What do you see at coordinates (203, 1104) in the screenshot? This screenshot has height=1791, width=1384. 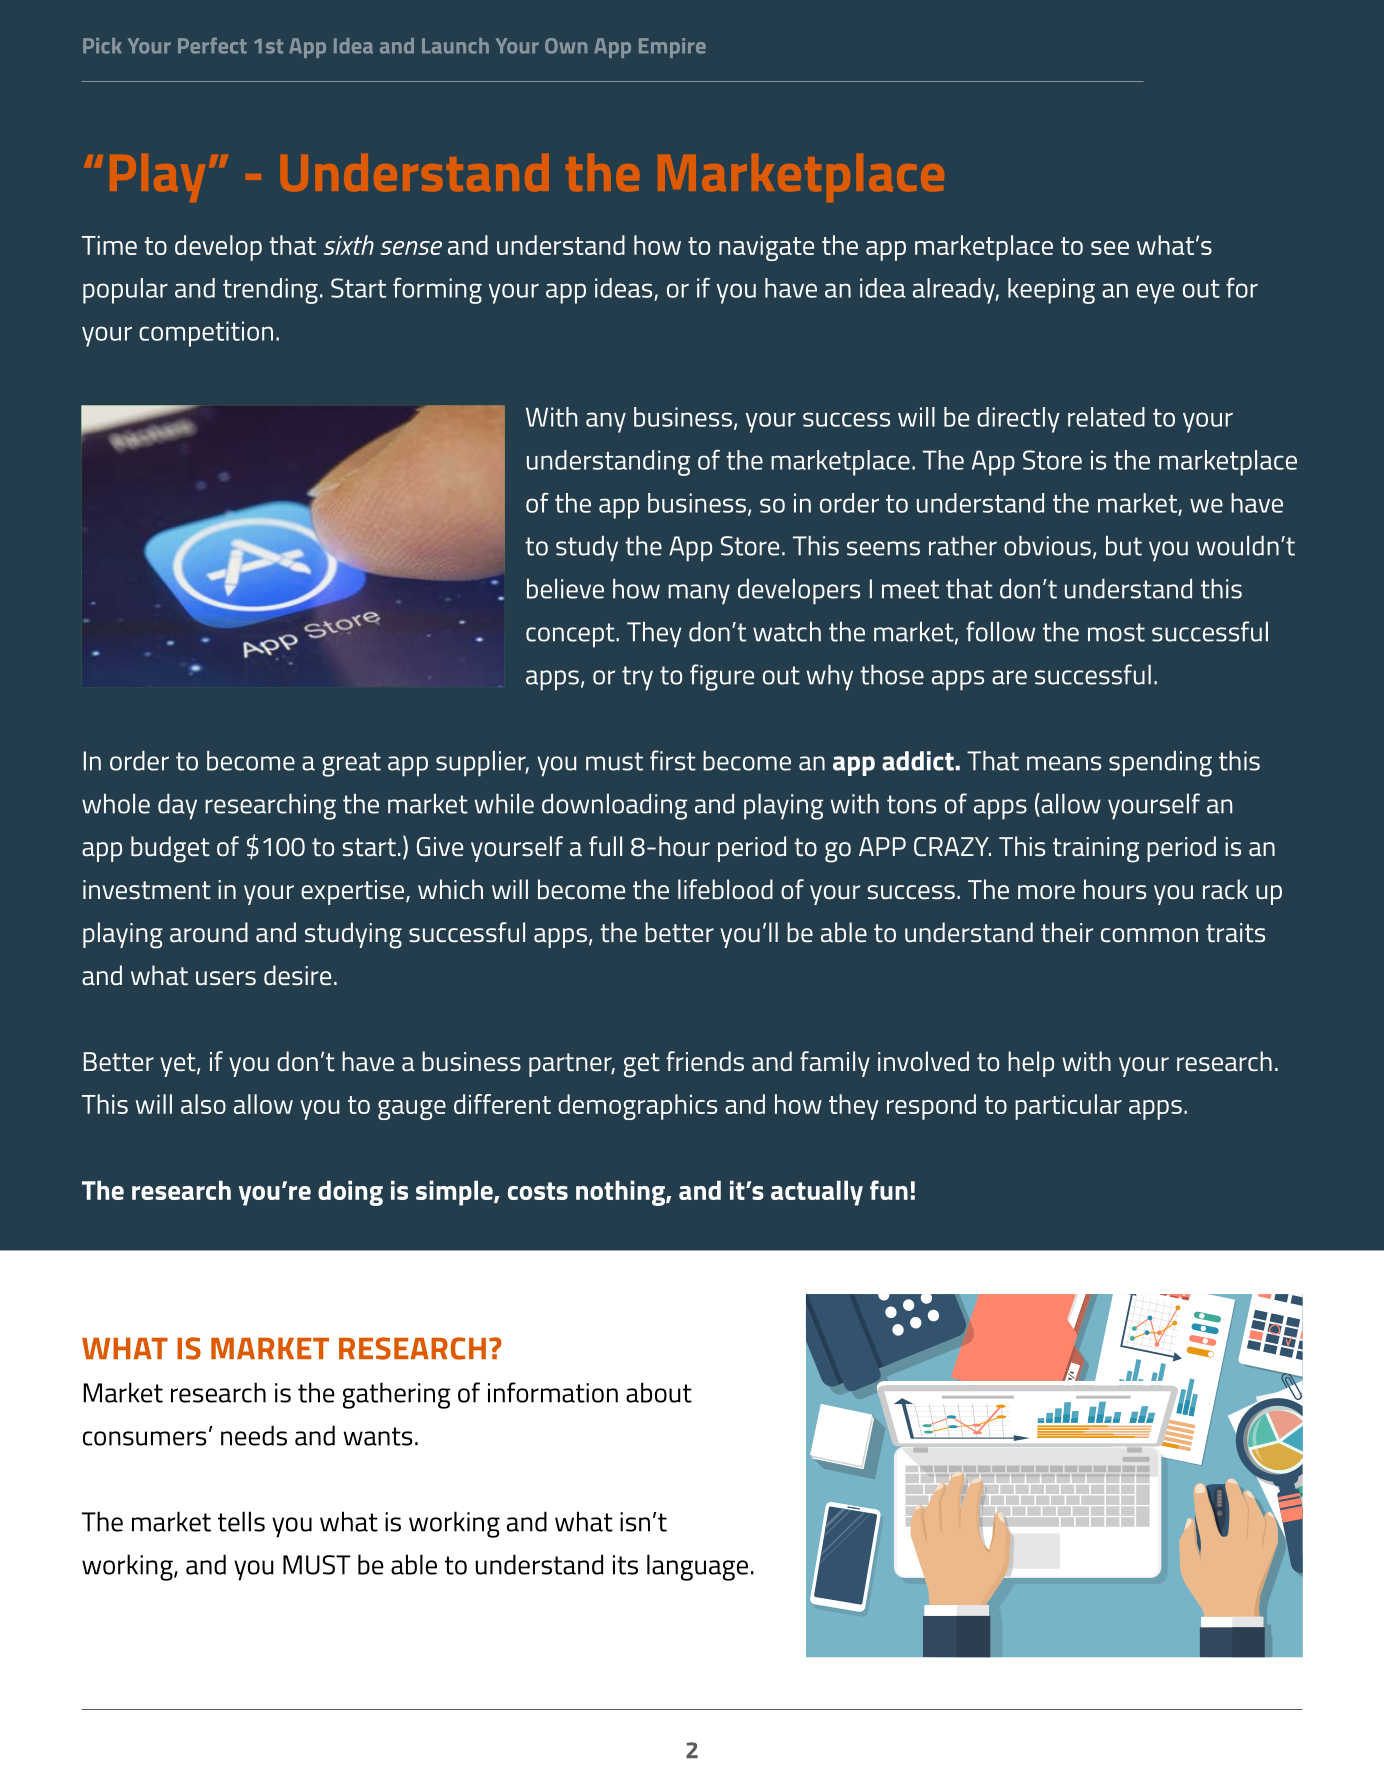 I see `also` at bounding box center [203, 1104].
